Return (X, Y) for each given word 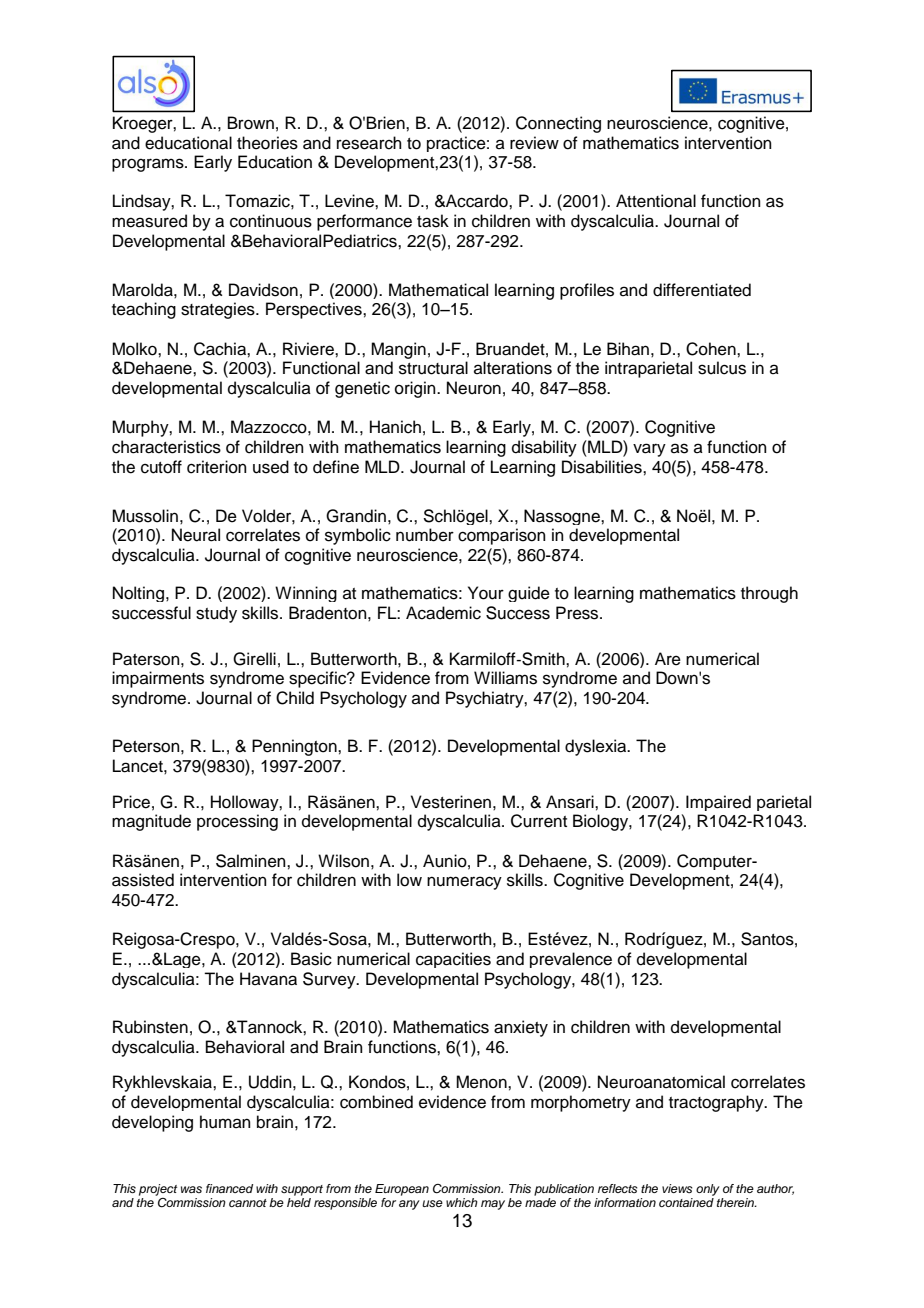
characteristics (166, 447)
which (462, 1202)
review (534, 143)
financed (229, 1188)
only (708, 1190)
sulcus (722, 368)
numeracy (464, 883)
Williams (505, 678)
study (216, 614)
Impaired (718, 803)
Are (668, 659)
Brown (251, 123)
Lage (182, 960)
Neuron (474, 388)
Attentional (656, 201)
